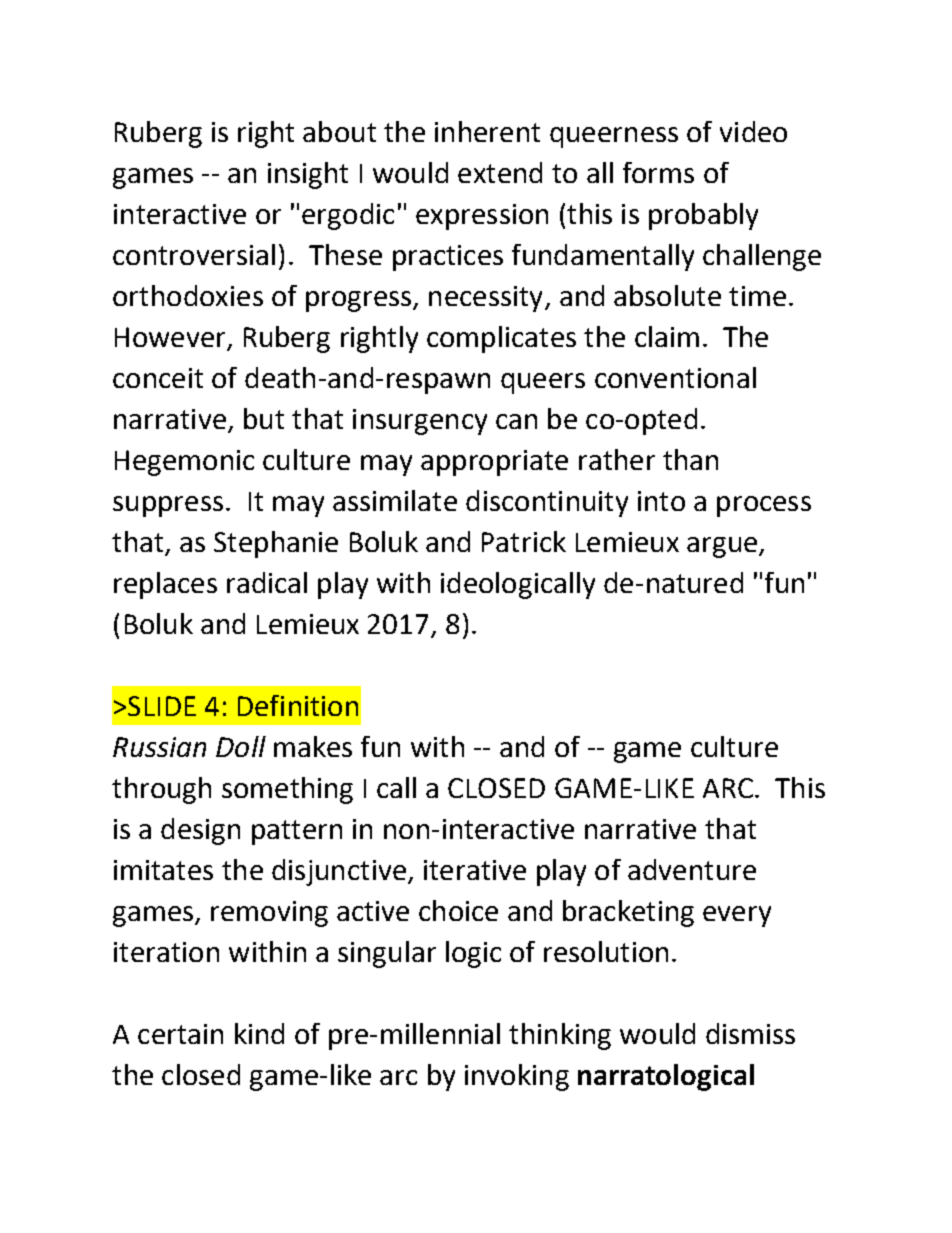  Describe the element at coordinates (494, 463) in the screenshot. I see `appropriate` at that location.
